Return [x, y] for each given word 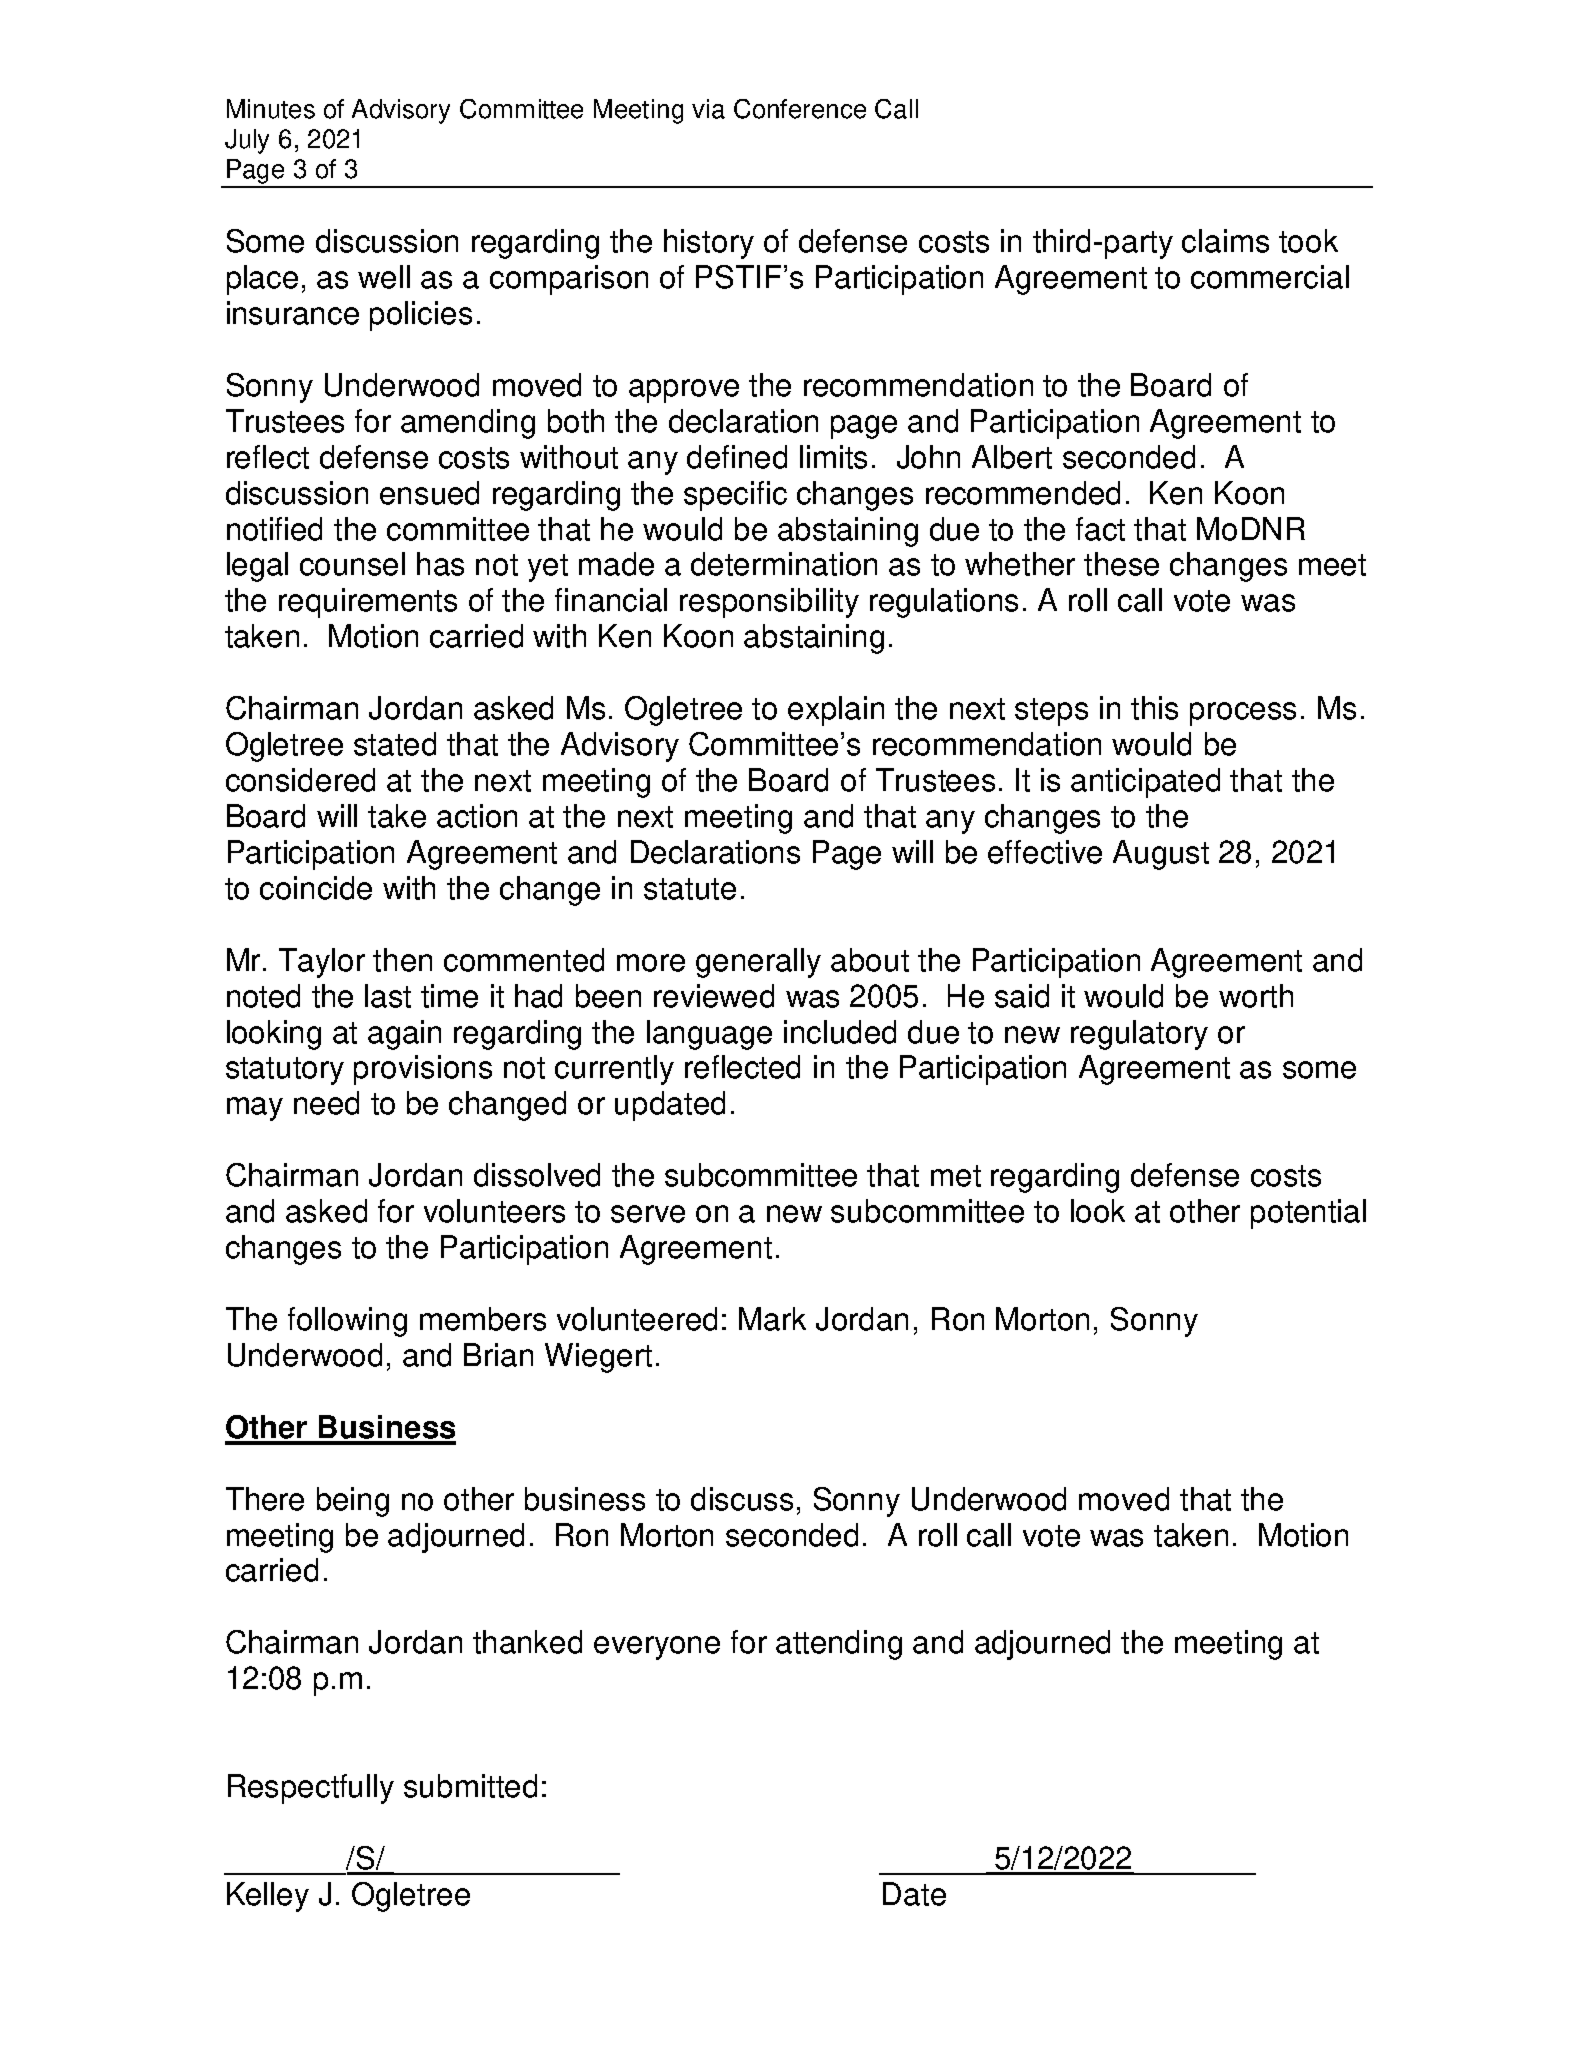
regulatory [1139, 1035]
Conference [800, 109]
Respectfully [311, 1789]
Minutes [271, 109]
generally [758, 963]
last [388, 996]
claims [1225, 241]
